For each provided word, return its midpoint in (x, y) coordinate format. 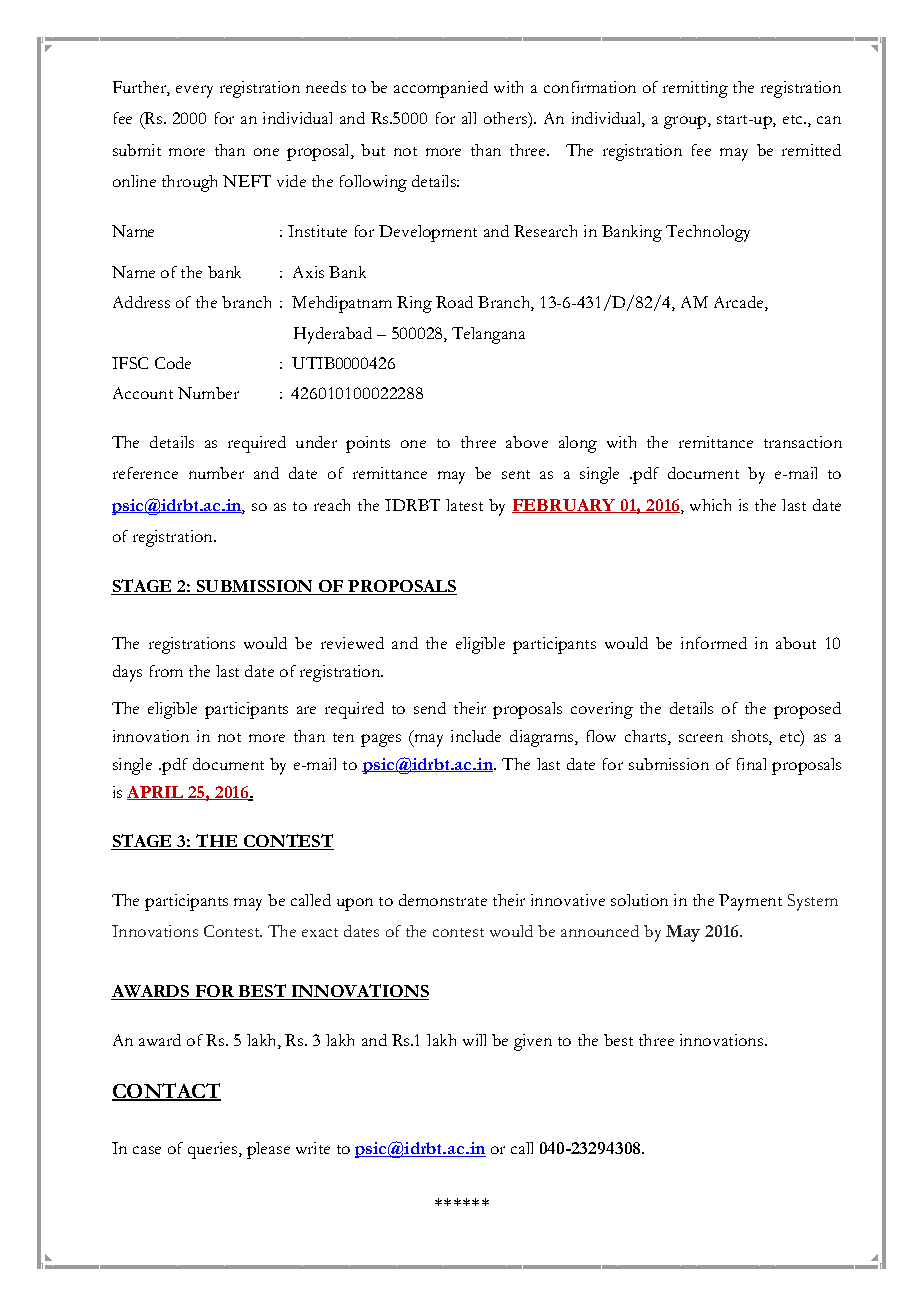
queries (214, 1150)
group (686, 122)
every (194, 91)
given (533, 1042)
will (474, 1040)
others (506, 118)
